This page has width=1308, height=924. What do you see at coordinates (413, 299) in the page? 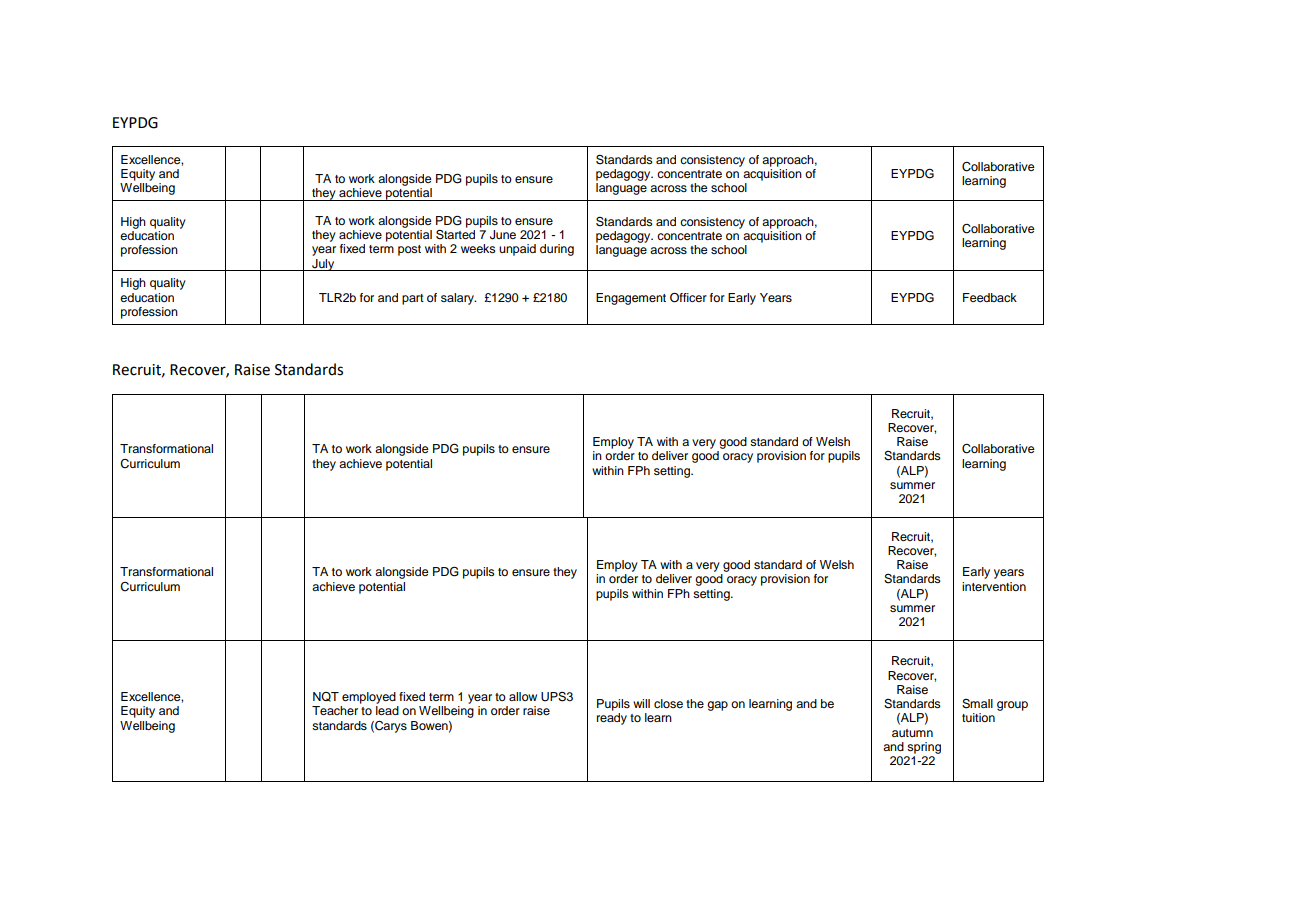
I see `part` at bounding box center [413, 299].
